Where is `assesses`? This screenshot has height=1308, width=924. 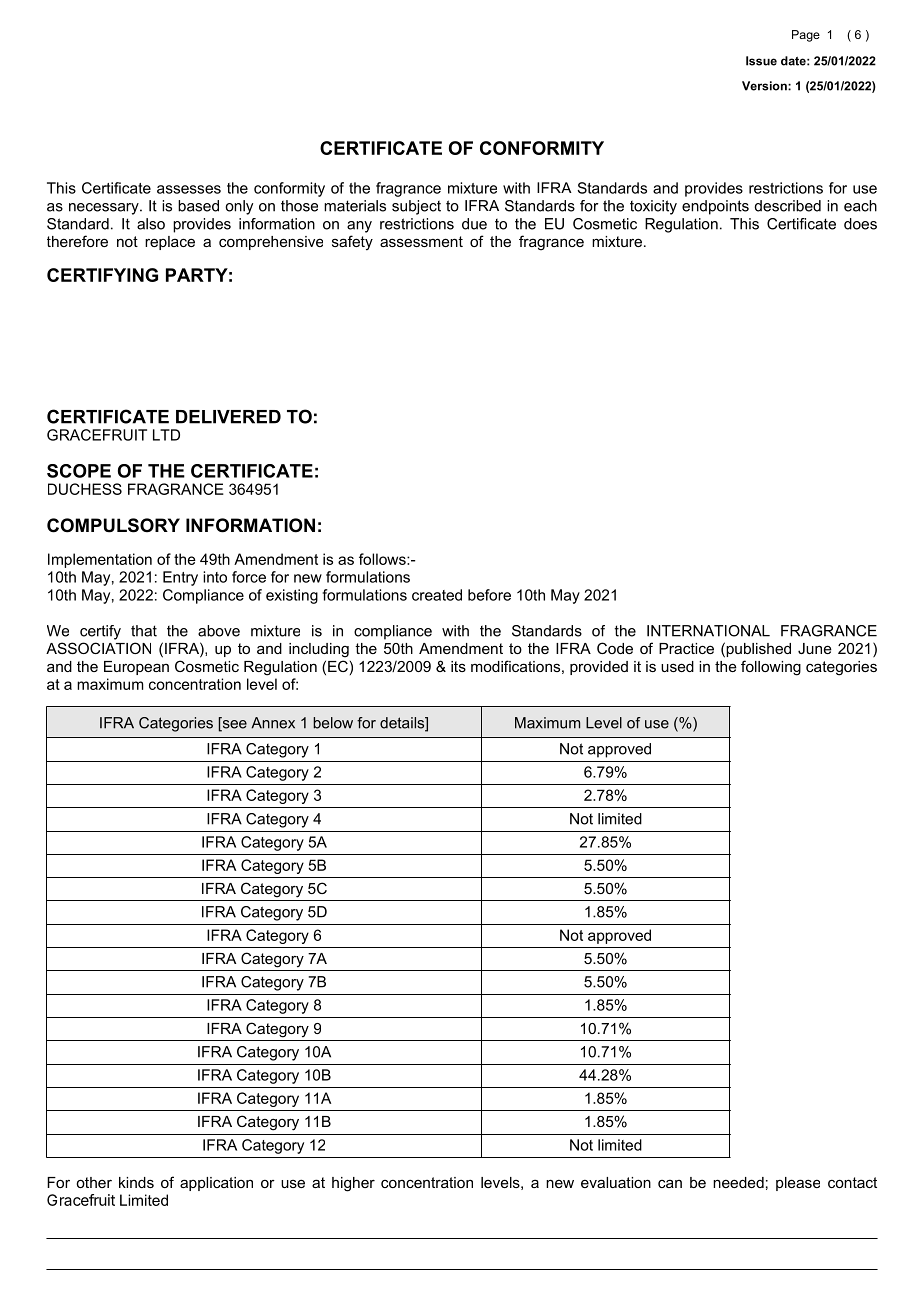
assesses is located at coordinates (189, 189).
